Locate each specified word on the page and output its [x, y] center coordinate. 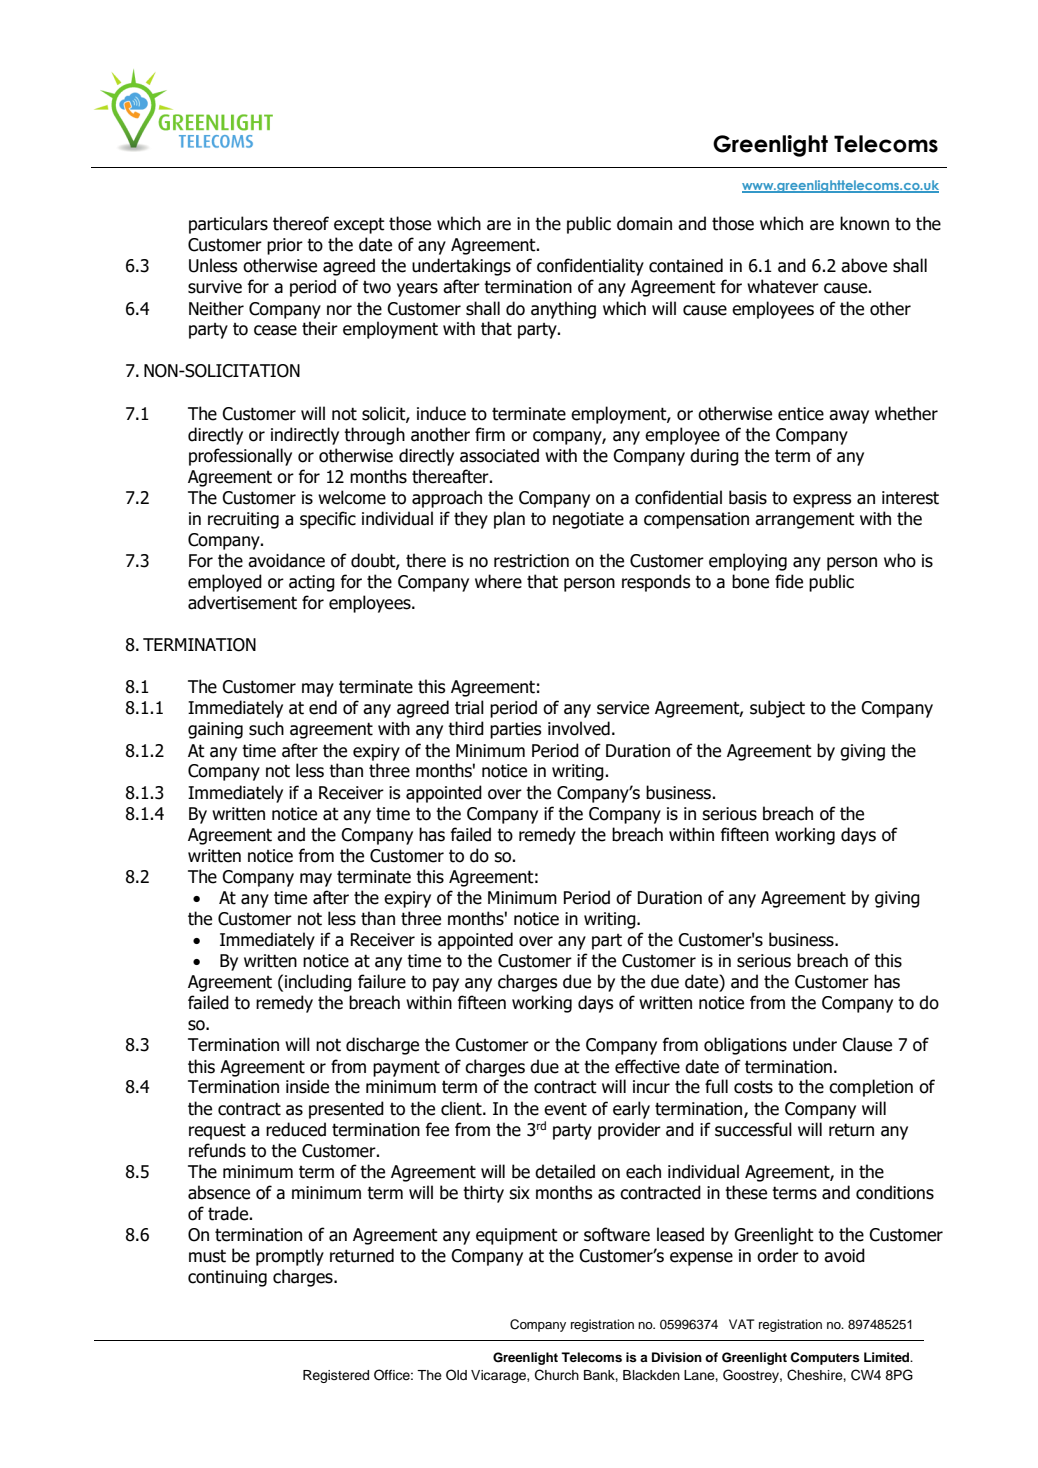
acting [312, 583]
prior [285, 246]
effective [647, 1066]
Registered [336, 1376]
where [498, 581]
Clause [867, 1044]
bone [750, 581]
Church [557, 1375]
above [864, 265]
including [318, 983]
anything [563, 310]
